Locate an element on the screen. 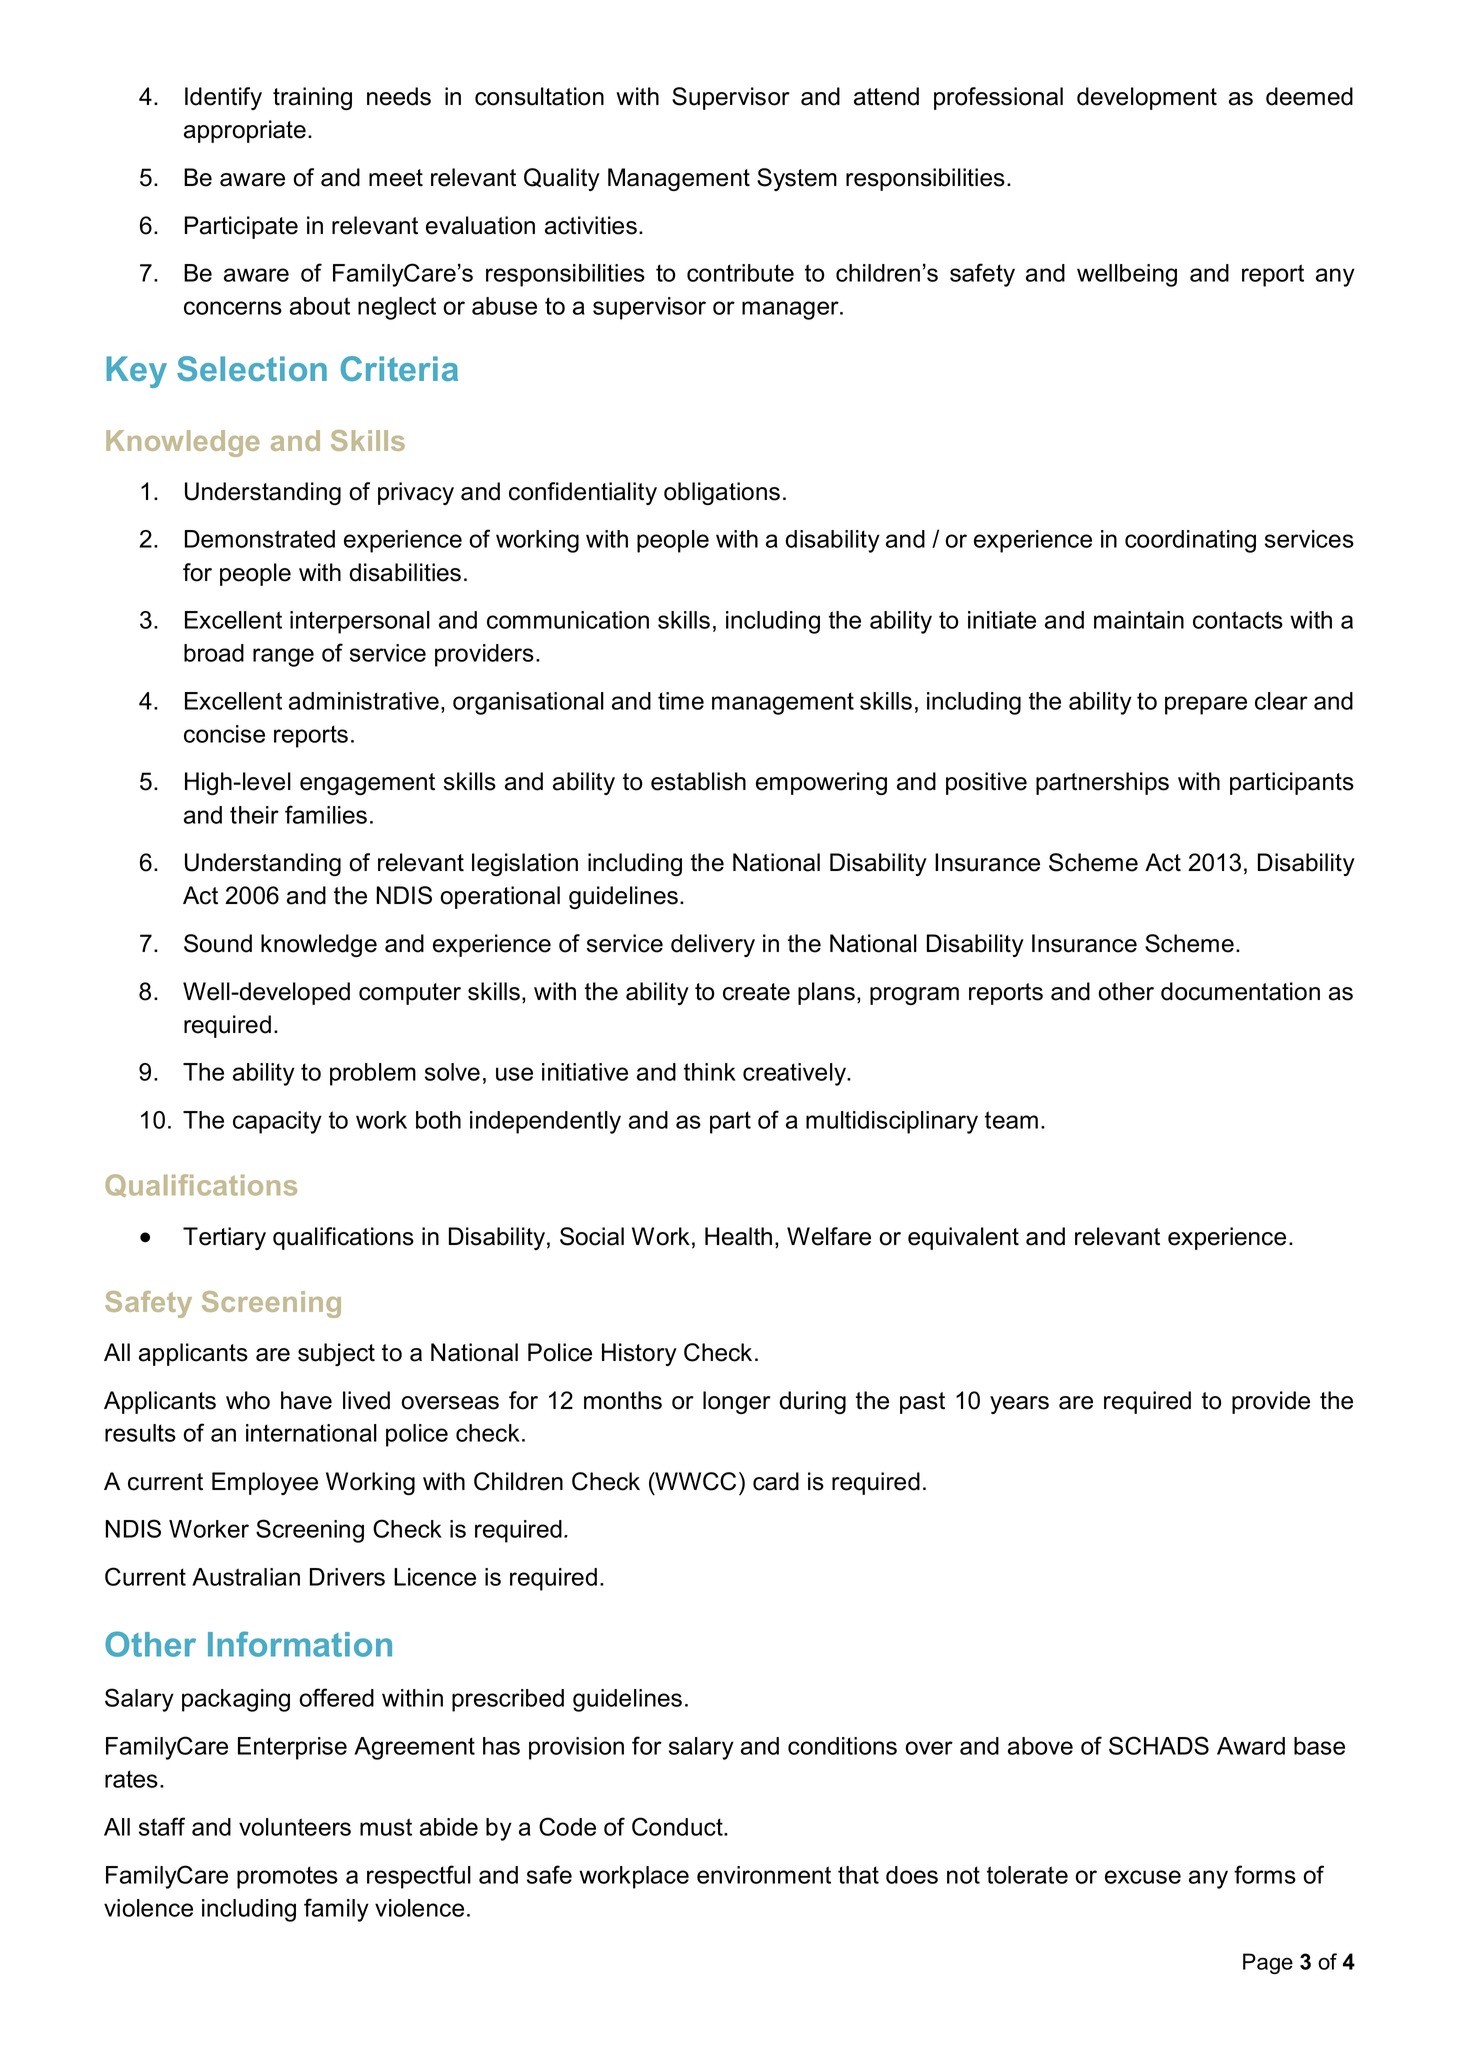 The width and height of the screenshot is (1459, 2063). promotes is located at coordinates (287, 1877).
